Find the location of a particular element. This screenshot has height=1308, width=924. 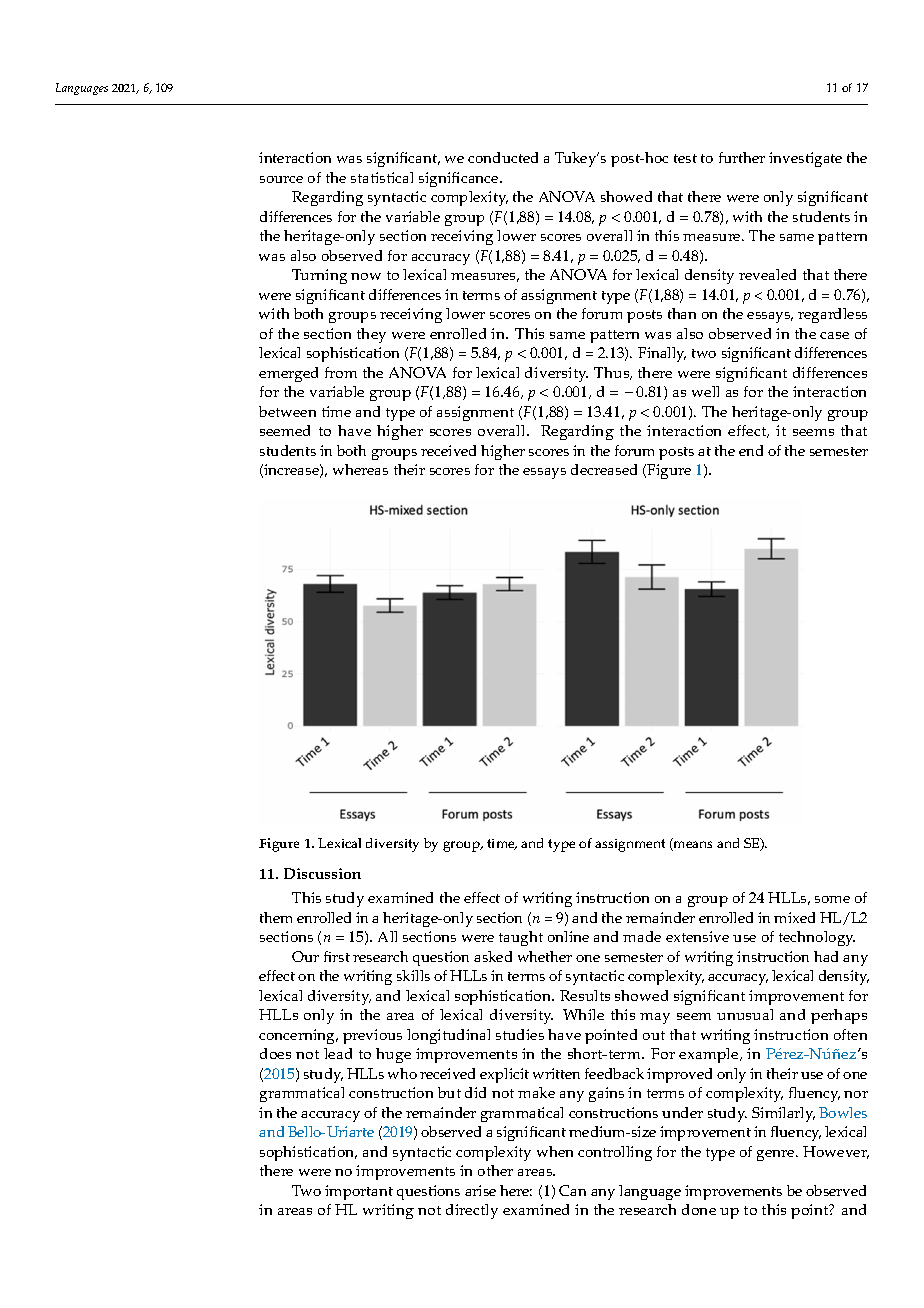

technology is located at coordinates (817, 938).
